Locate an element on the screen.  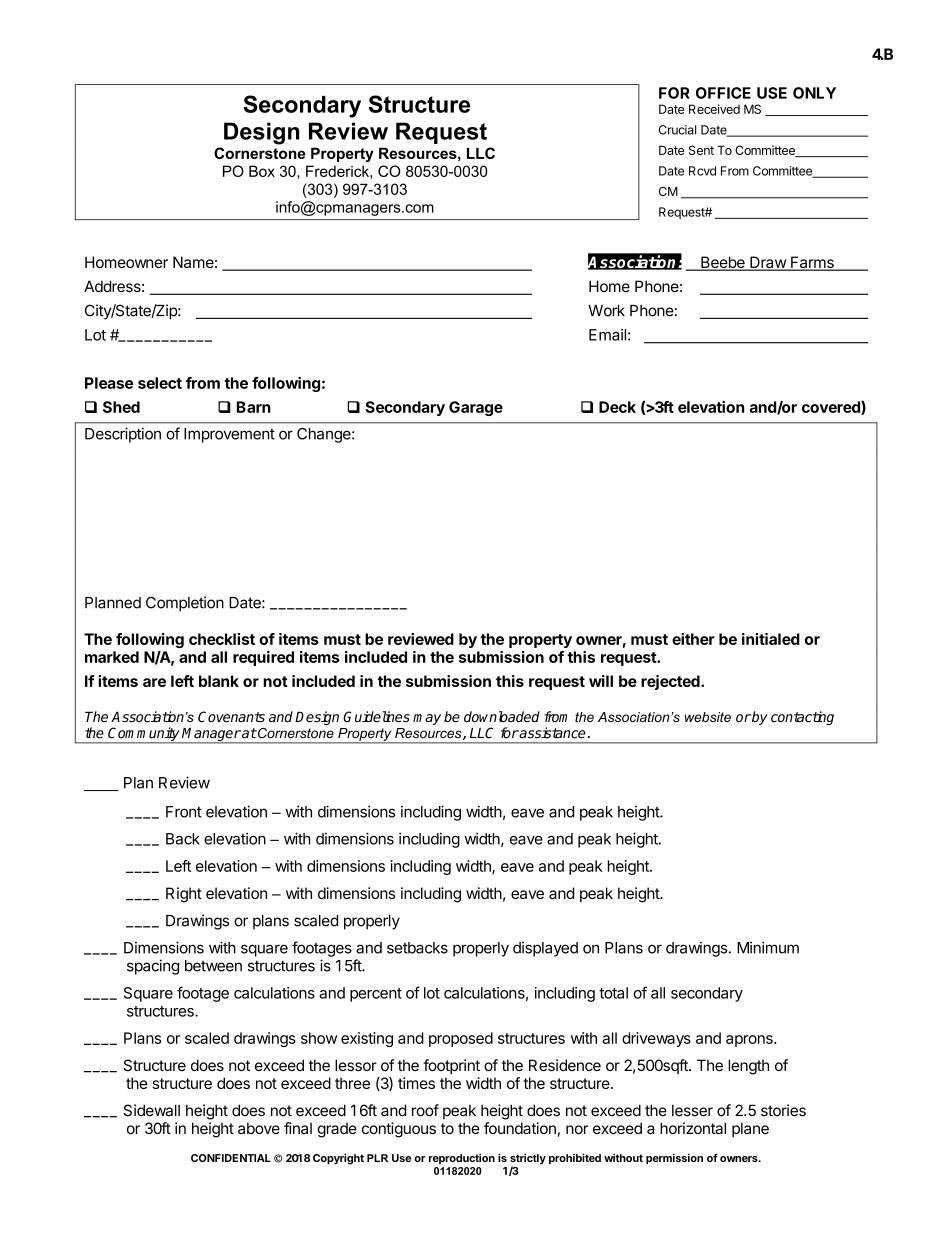
Crucial is located at coordinates (677, 130).
